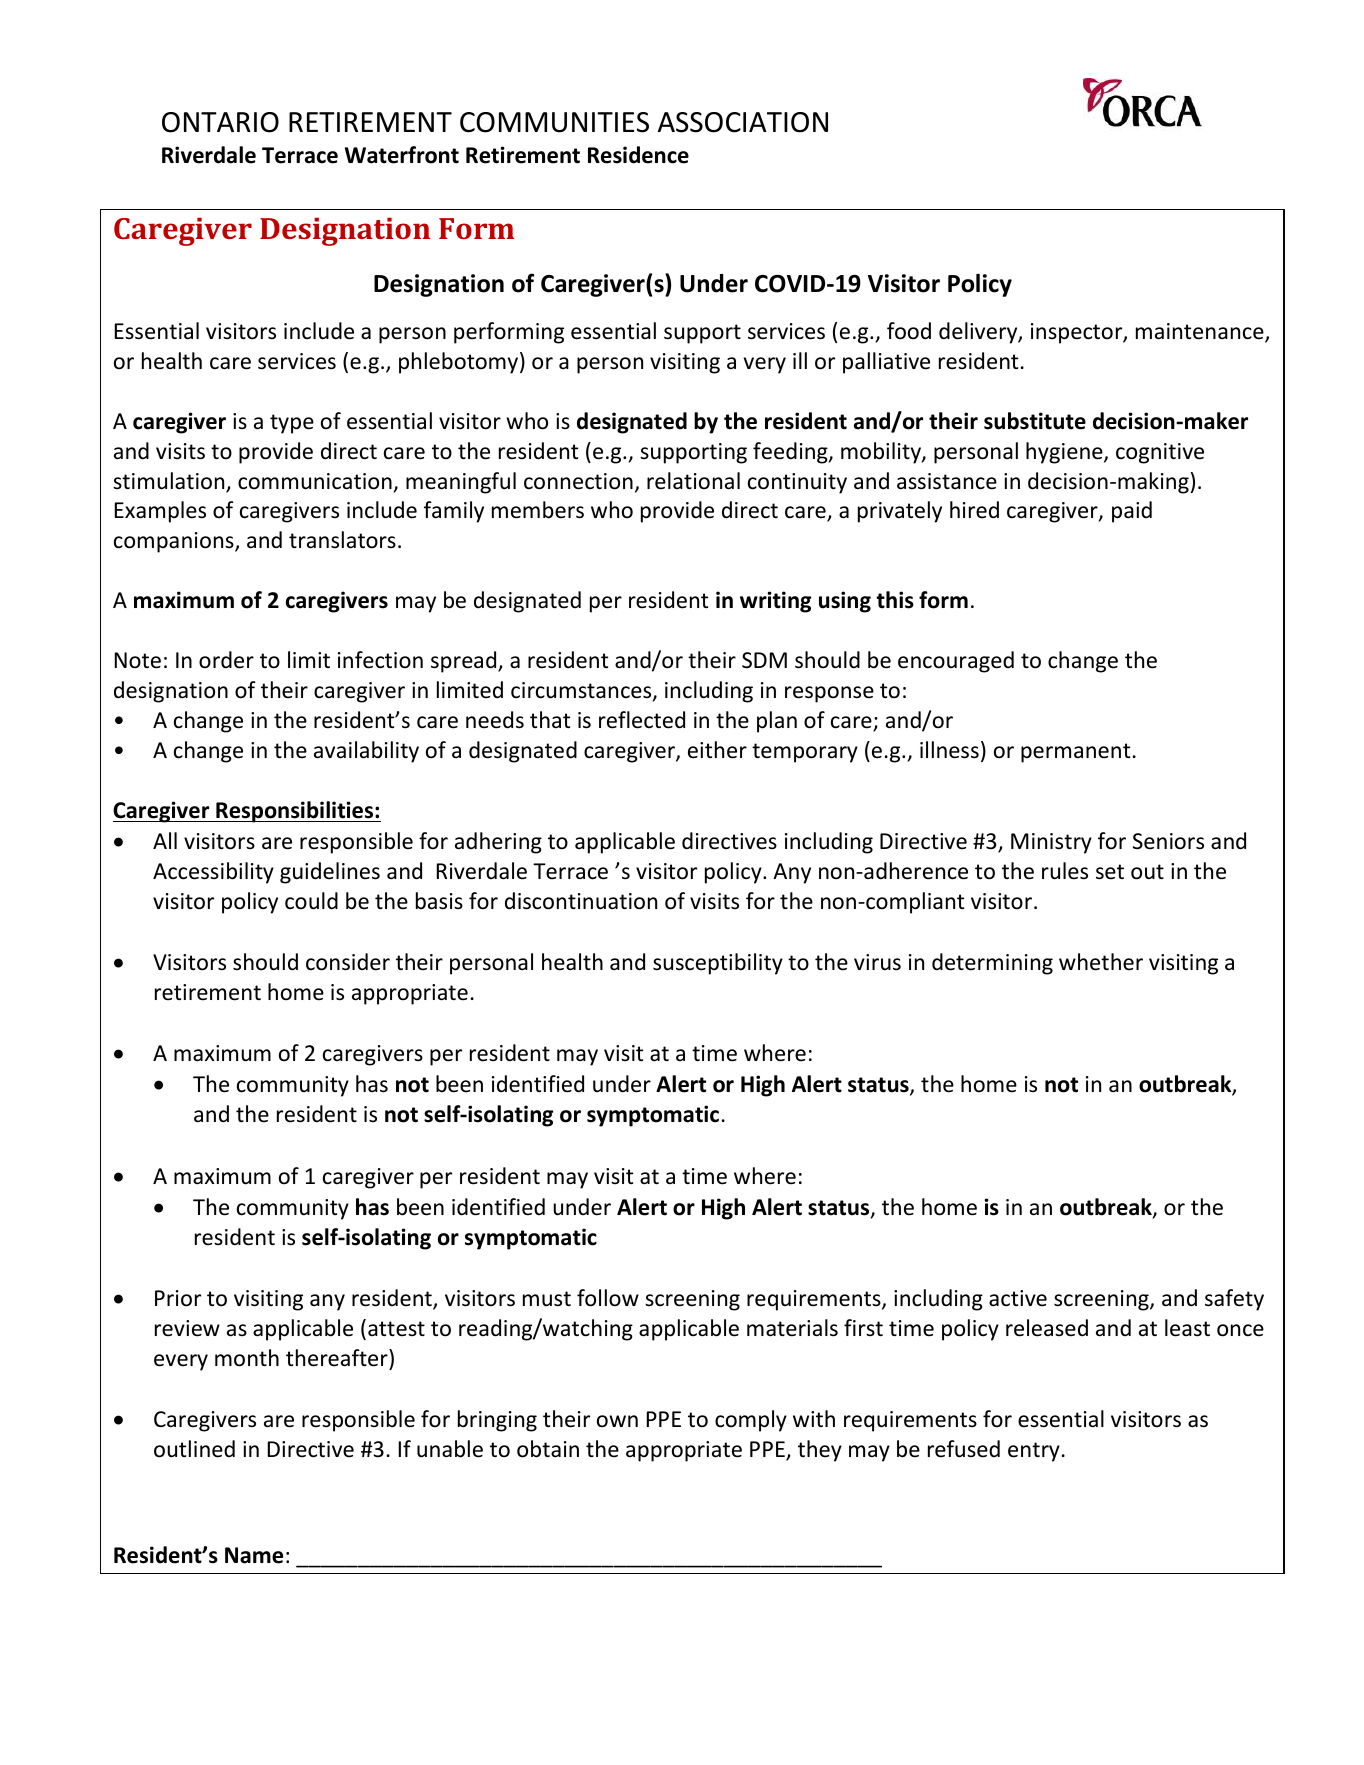 The width and height of the page is (1364, 1765). What do you see at coordinates (638, 155) in the page?
I see `Residence` at bounding box center [638, 155].
